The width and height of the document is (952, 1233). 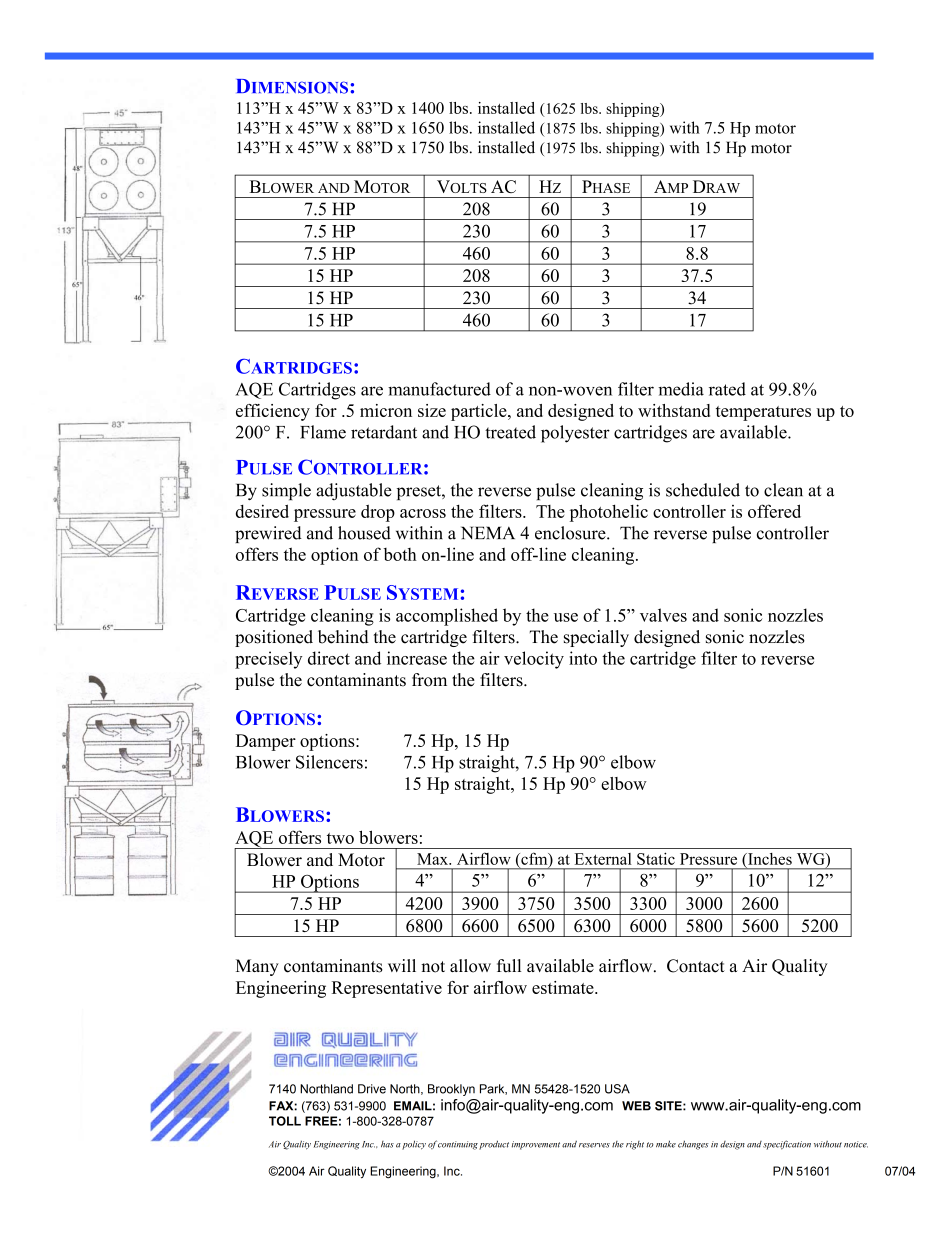 What do you see at coordinates (340, 838) in the document?
I see `two` at bounding box center [340, 838].
